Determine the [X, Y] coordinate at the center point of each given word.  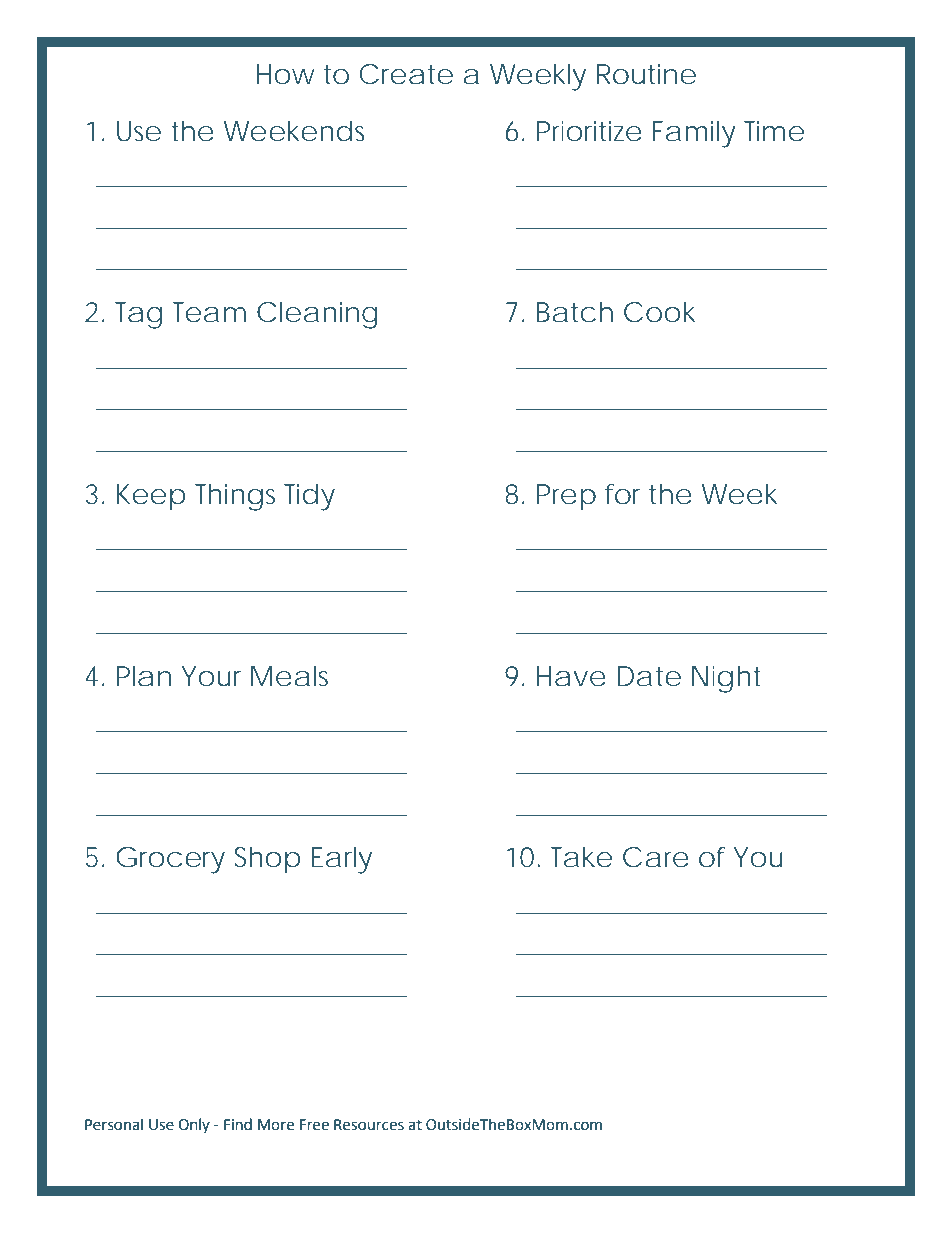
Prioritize [589, 131]
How [286, 74]
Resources [369, 1125]
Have [571, 676]
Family [694, 134]
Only [194, 1125]
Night [726, 679]
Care [656, 857]
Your [211, 676]
